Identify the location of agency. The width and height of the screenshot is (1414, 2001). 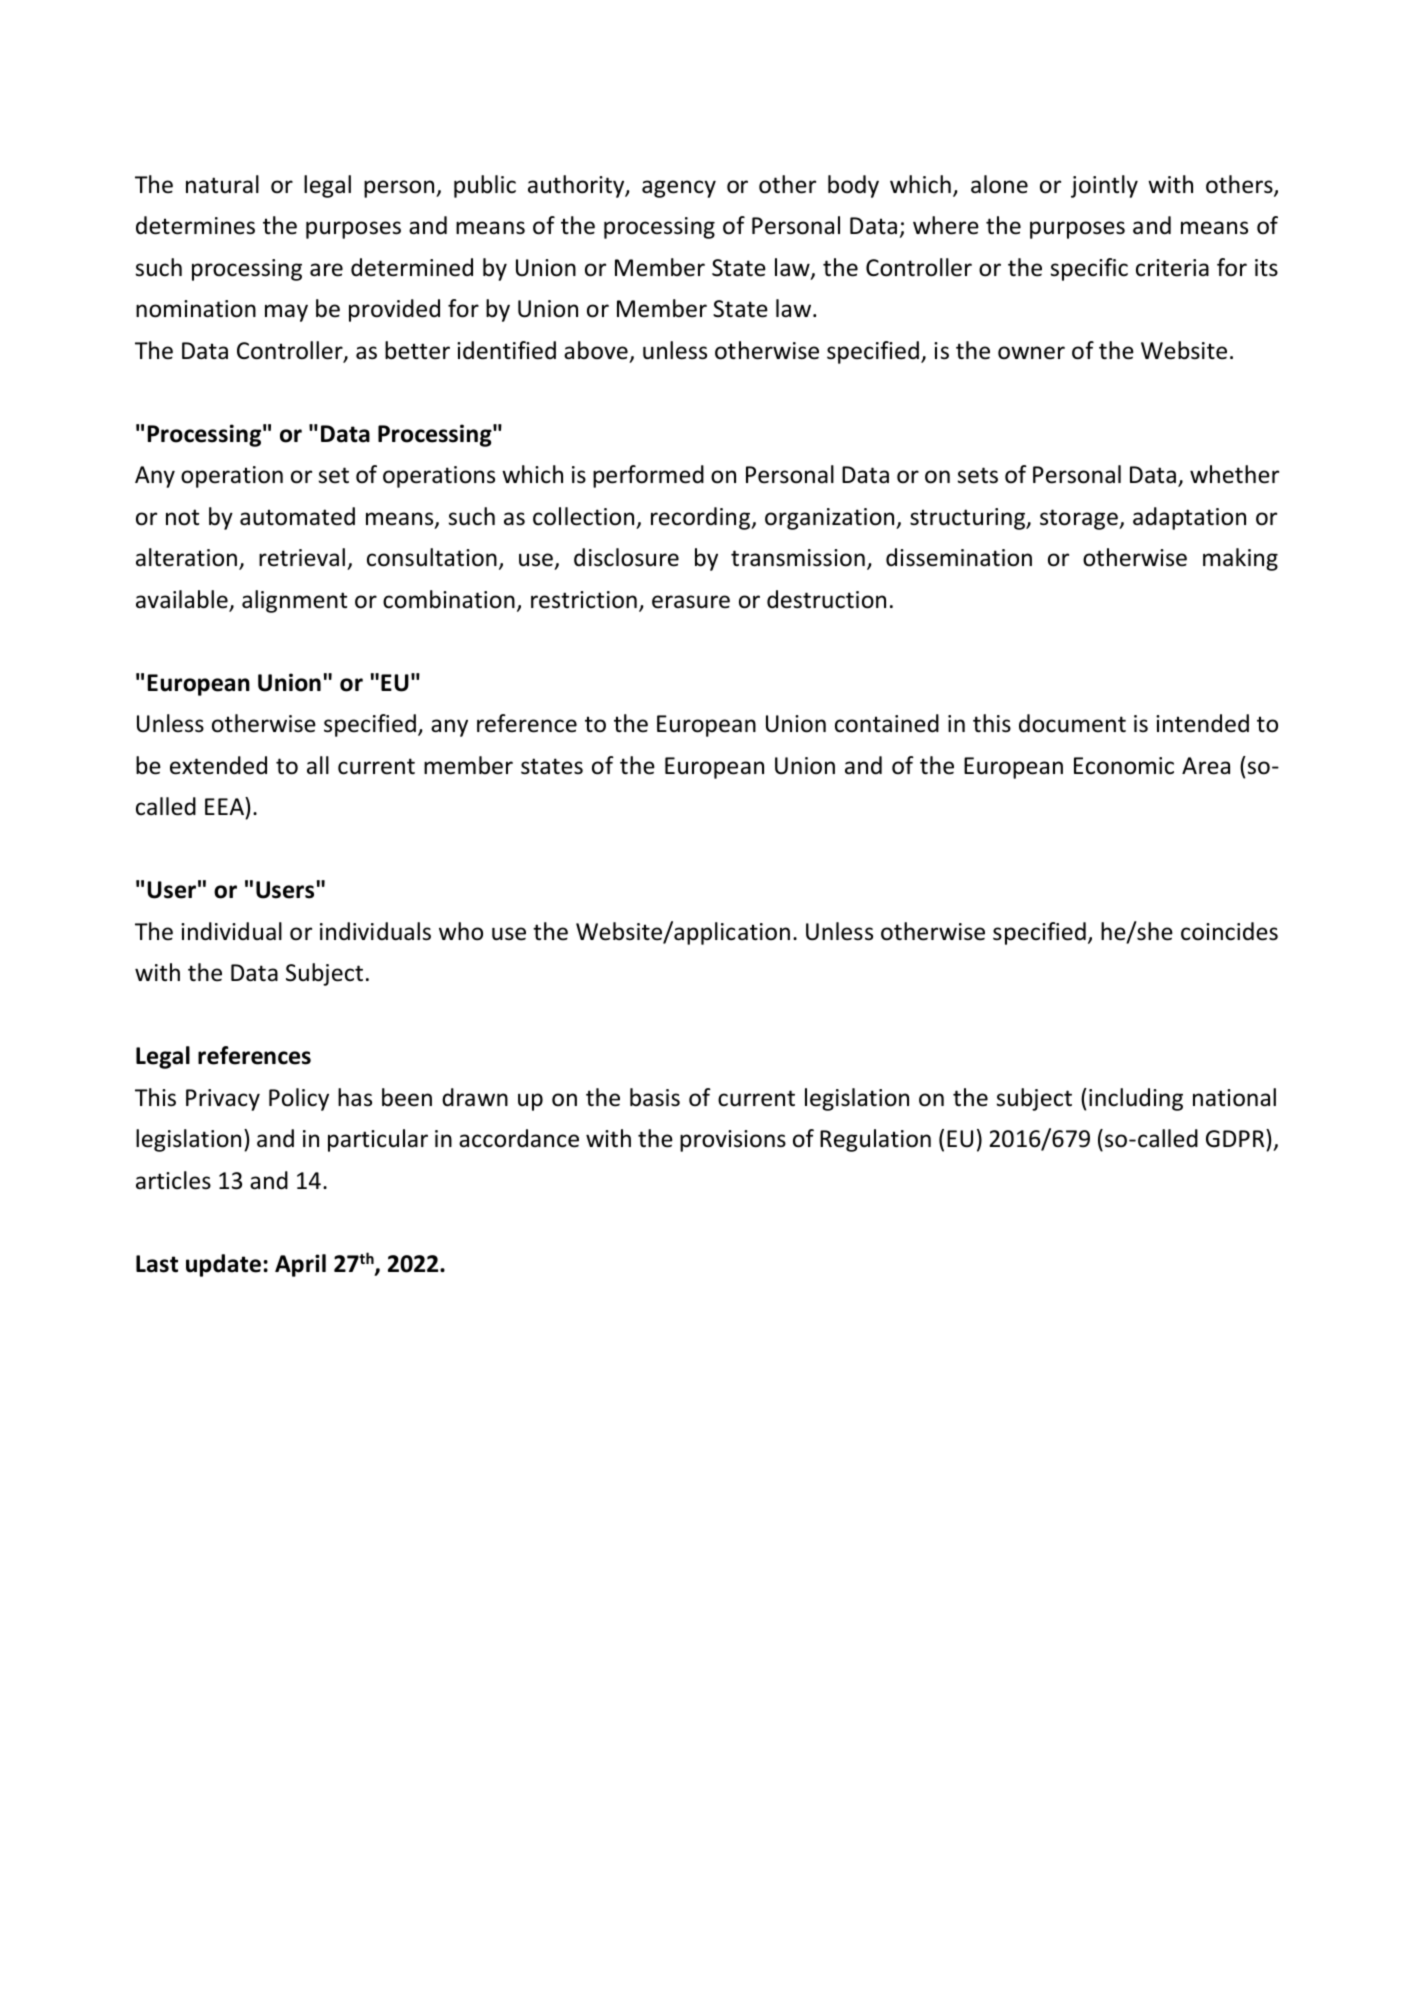
(679, 189).
